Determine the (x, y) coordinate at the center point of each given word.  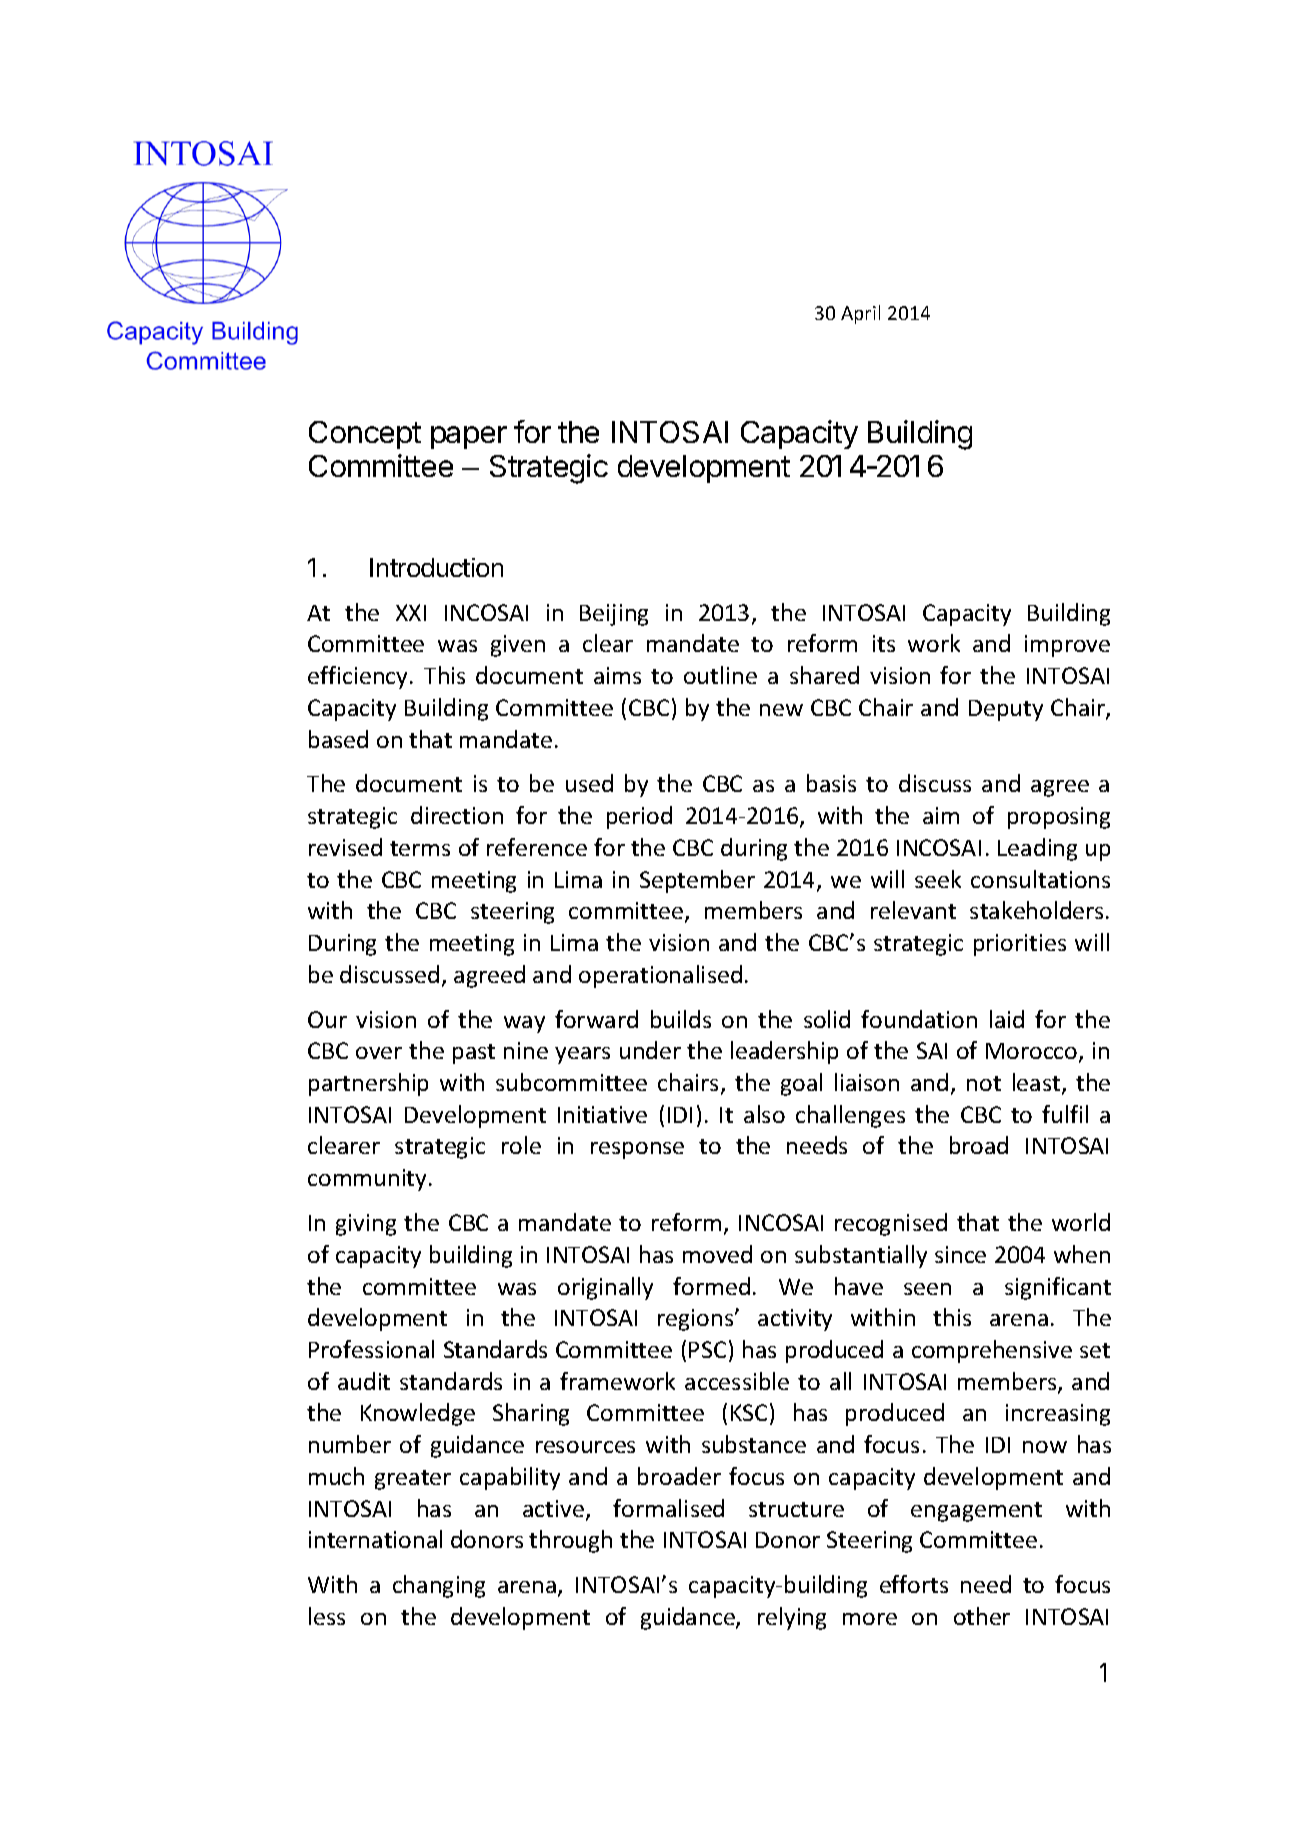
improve (1067, 646)
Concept (365, 435)
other (982, 1616)
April (860, 314)
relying (792, 1618)
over (379, 1053)
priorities (1020, 945)
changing (439, 1586)
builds (681, 1019)
